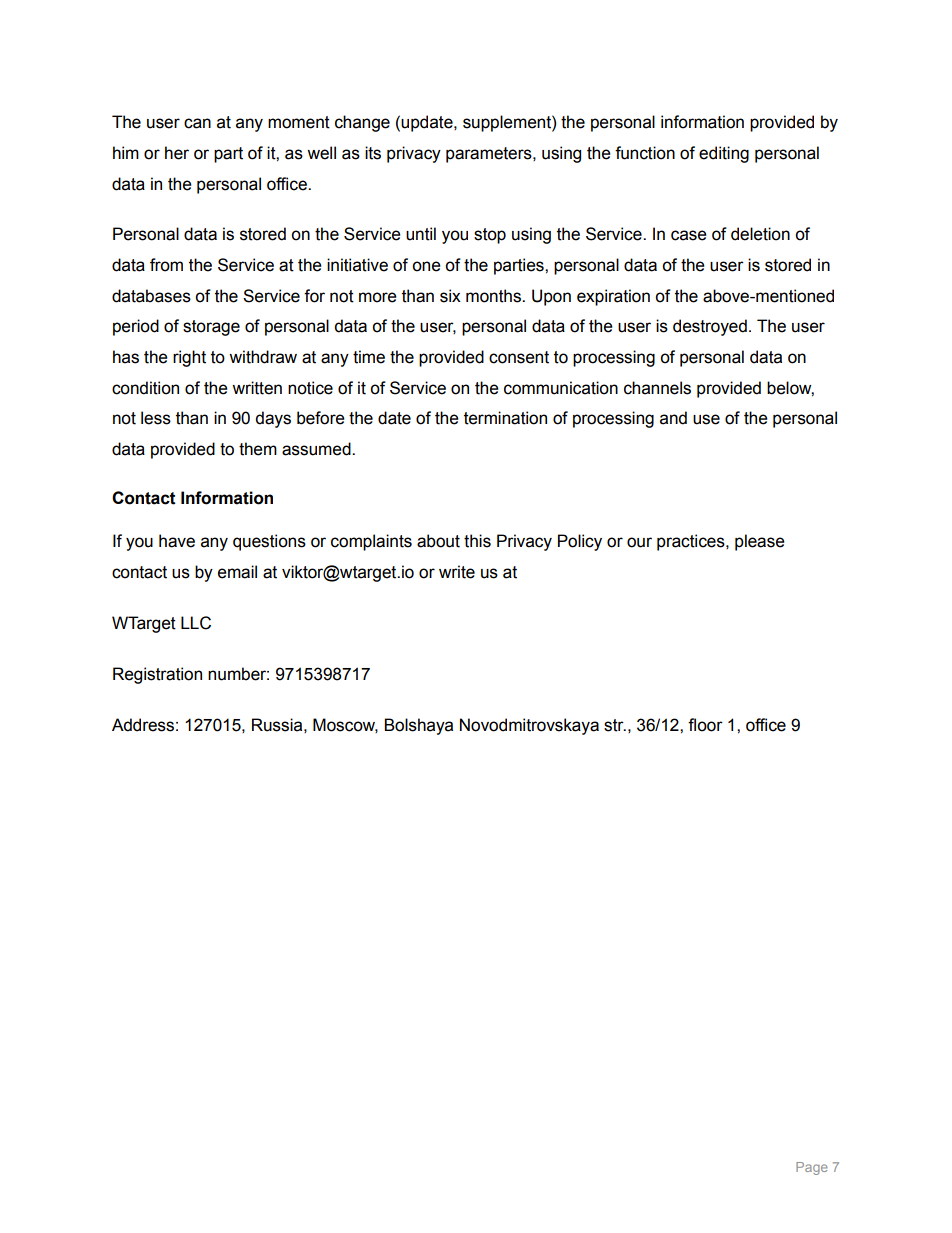 This screenshot has width=952, height=1233. What do you see at coordinates (477, 541) in the screenshot?
I see `this` at bounding box center [477, 541].
